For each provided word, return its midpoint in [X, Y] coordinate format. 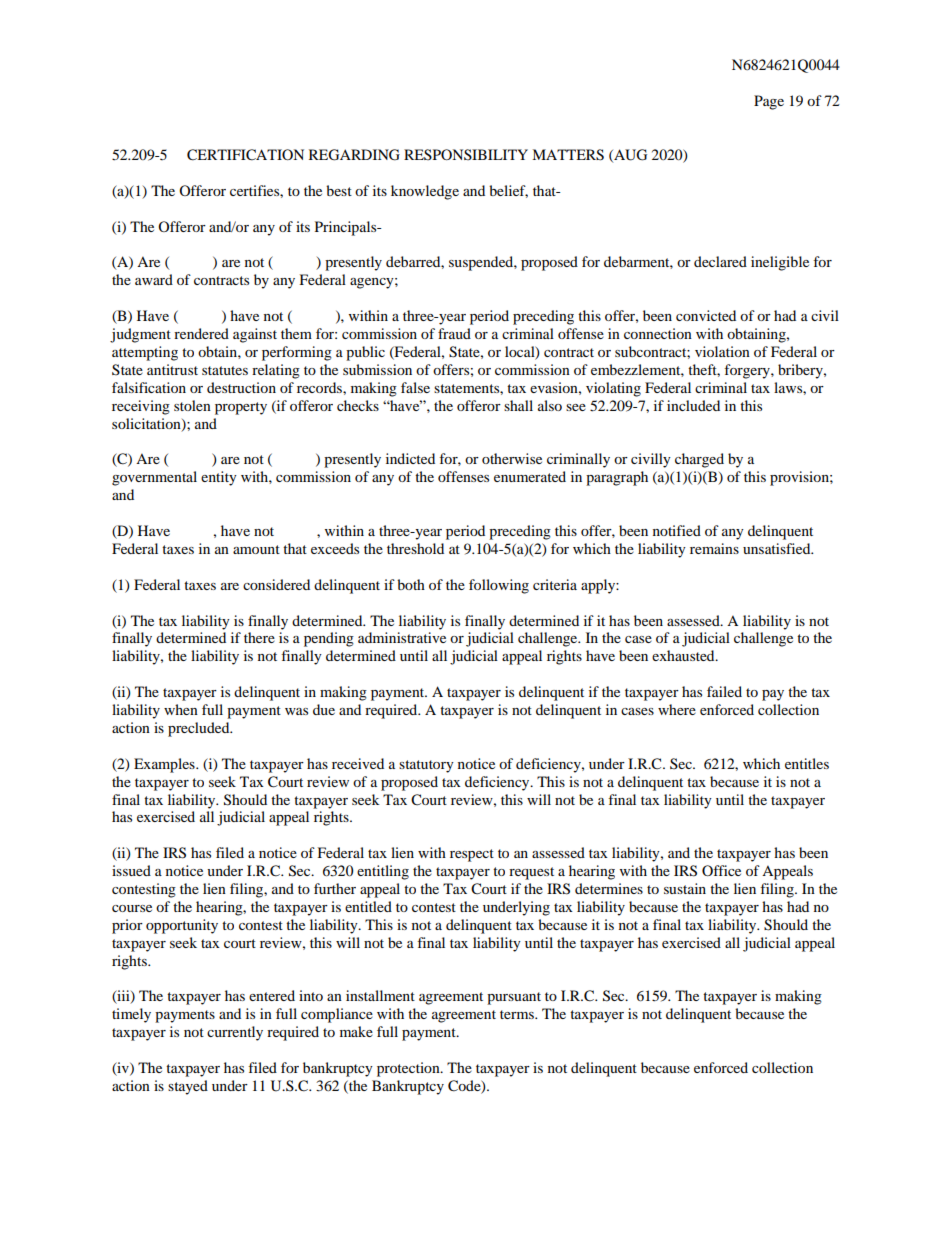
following [499, 586]
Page [769, 102]
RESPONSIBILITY [466, 155]
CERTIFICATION [245, 155]
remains [714, 548]
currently [235, 1033]
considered [276, 584]
